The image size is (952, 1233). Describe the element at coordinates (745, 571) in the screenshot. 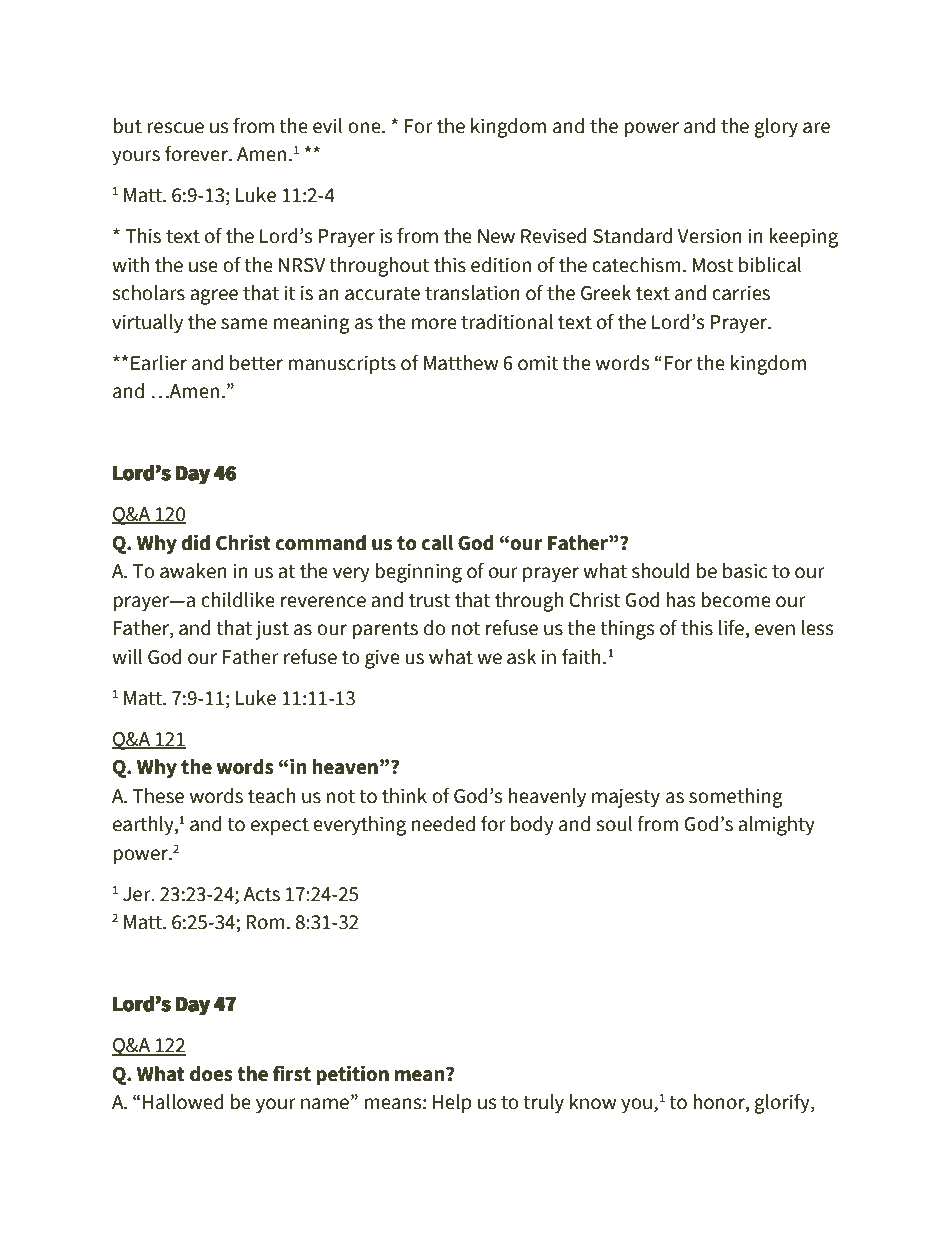

I see `basic` at that location.
